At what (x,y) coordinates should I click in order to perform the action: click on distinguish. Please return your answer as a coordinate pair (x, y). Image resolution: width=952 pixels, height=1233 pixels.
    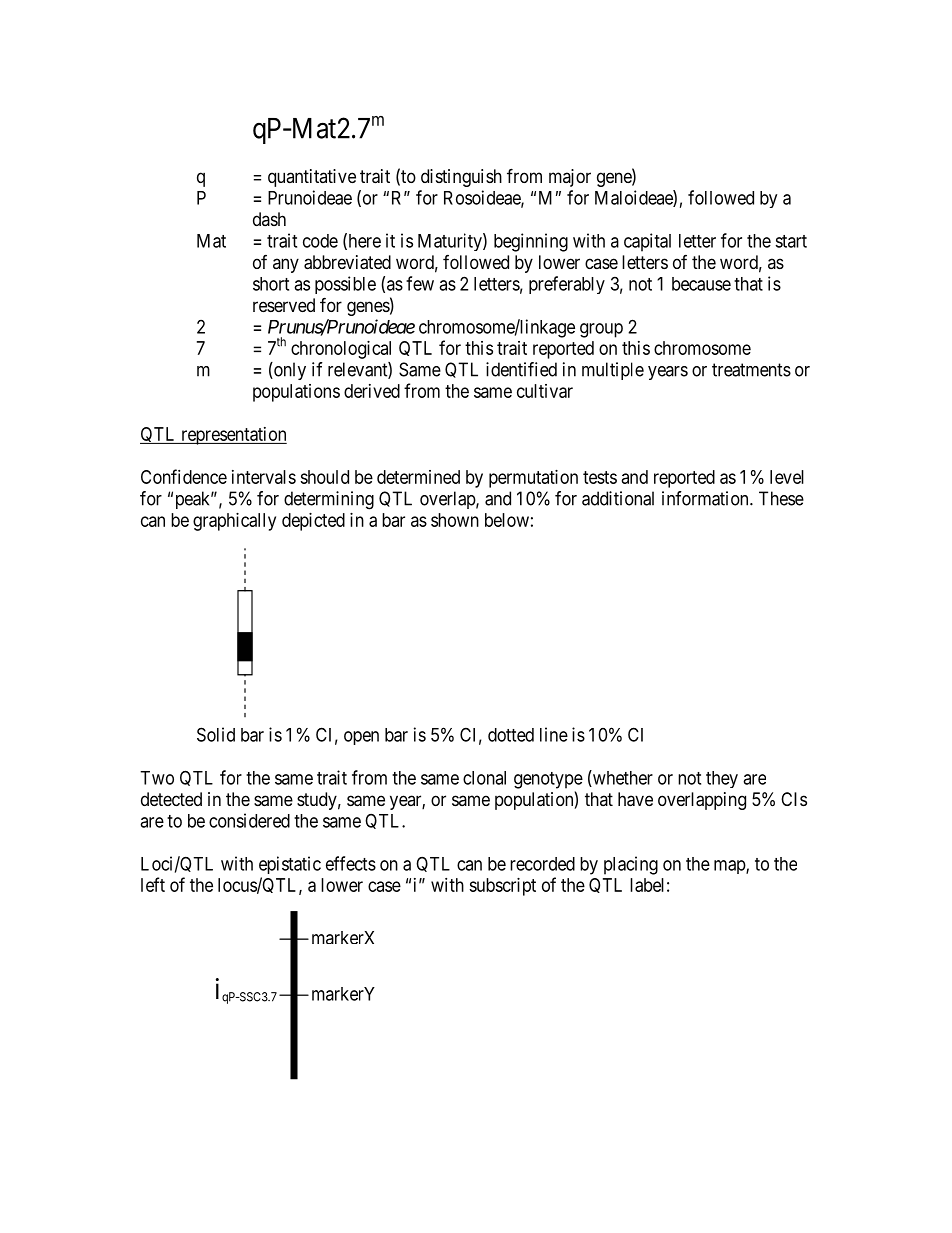
    Looking at the image, I should click on (461, 178).
